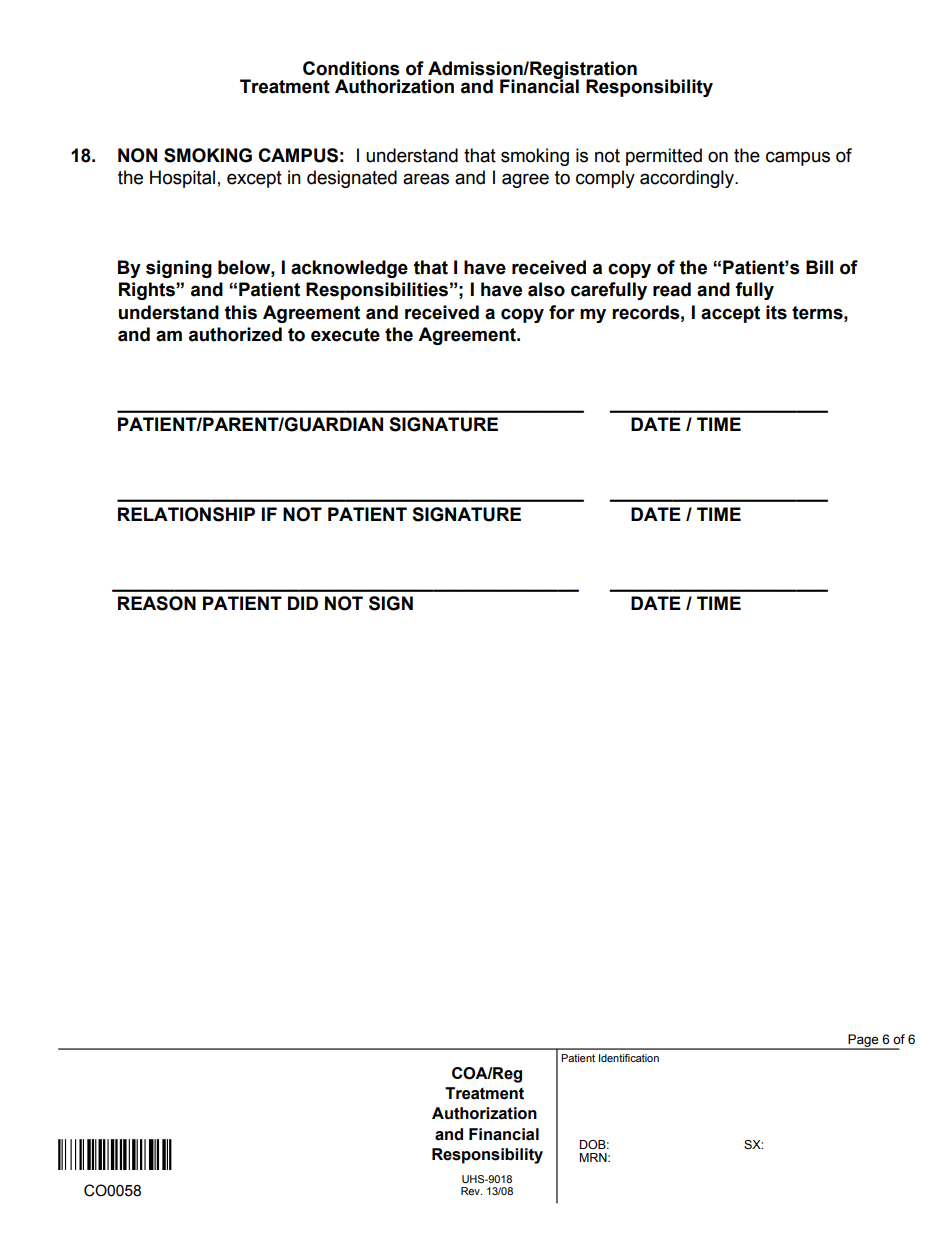  I want to click on RELATIONSHIP, so click(186, 514).
